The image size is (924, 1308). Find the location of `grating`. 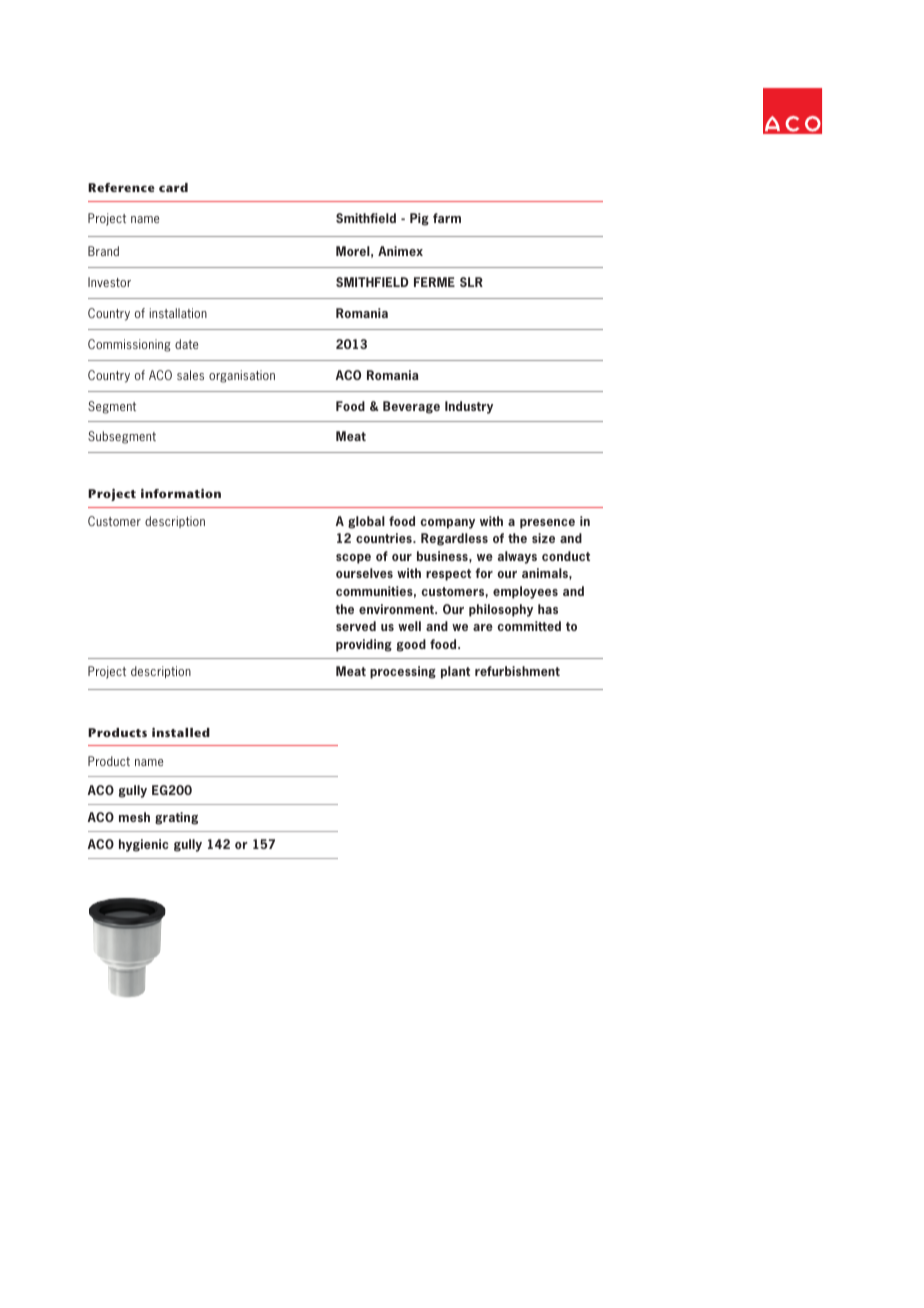

grating is located at coordinates (176, 818).
